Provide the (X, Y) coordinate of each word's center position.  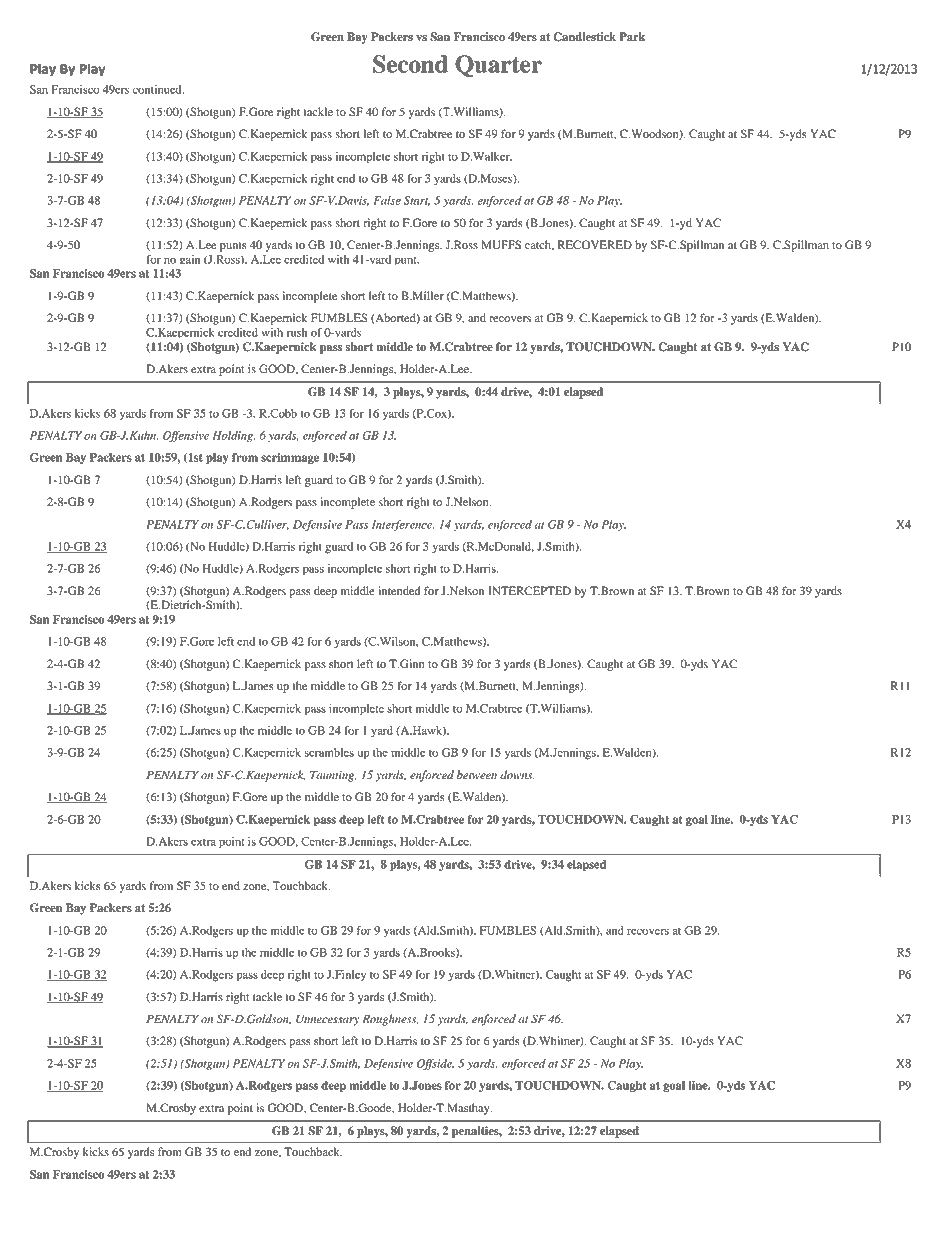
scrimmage (290, 458)
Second (410, 64)
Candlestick (584, 37)
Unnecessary (328, 1020)
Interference (403, 525)
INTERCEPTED (529, 591)
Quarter (498, 66)
